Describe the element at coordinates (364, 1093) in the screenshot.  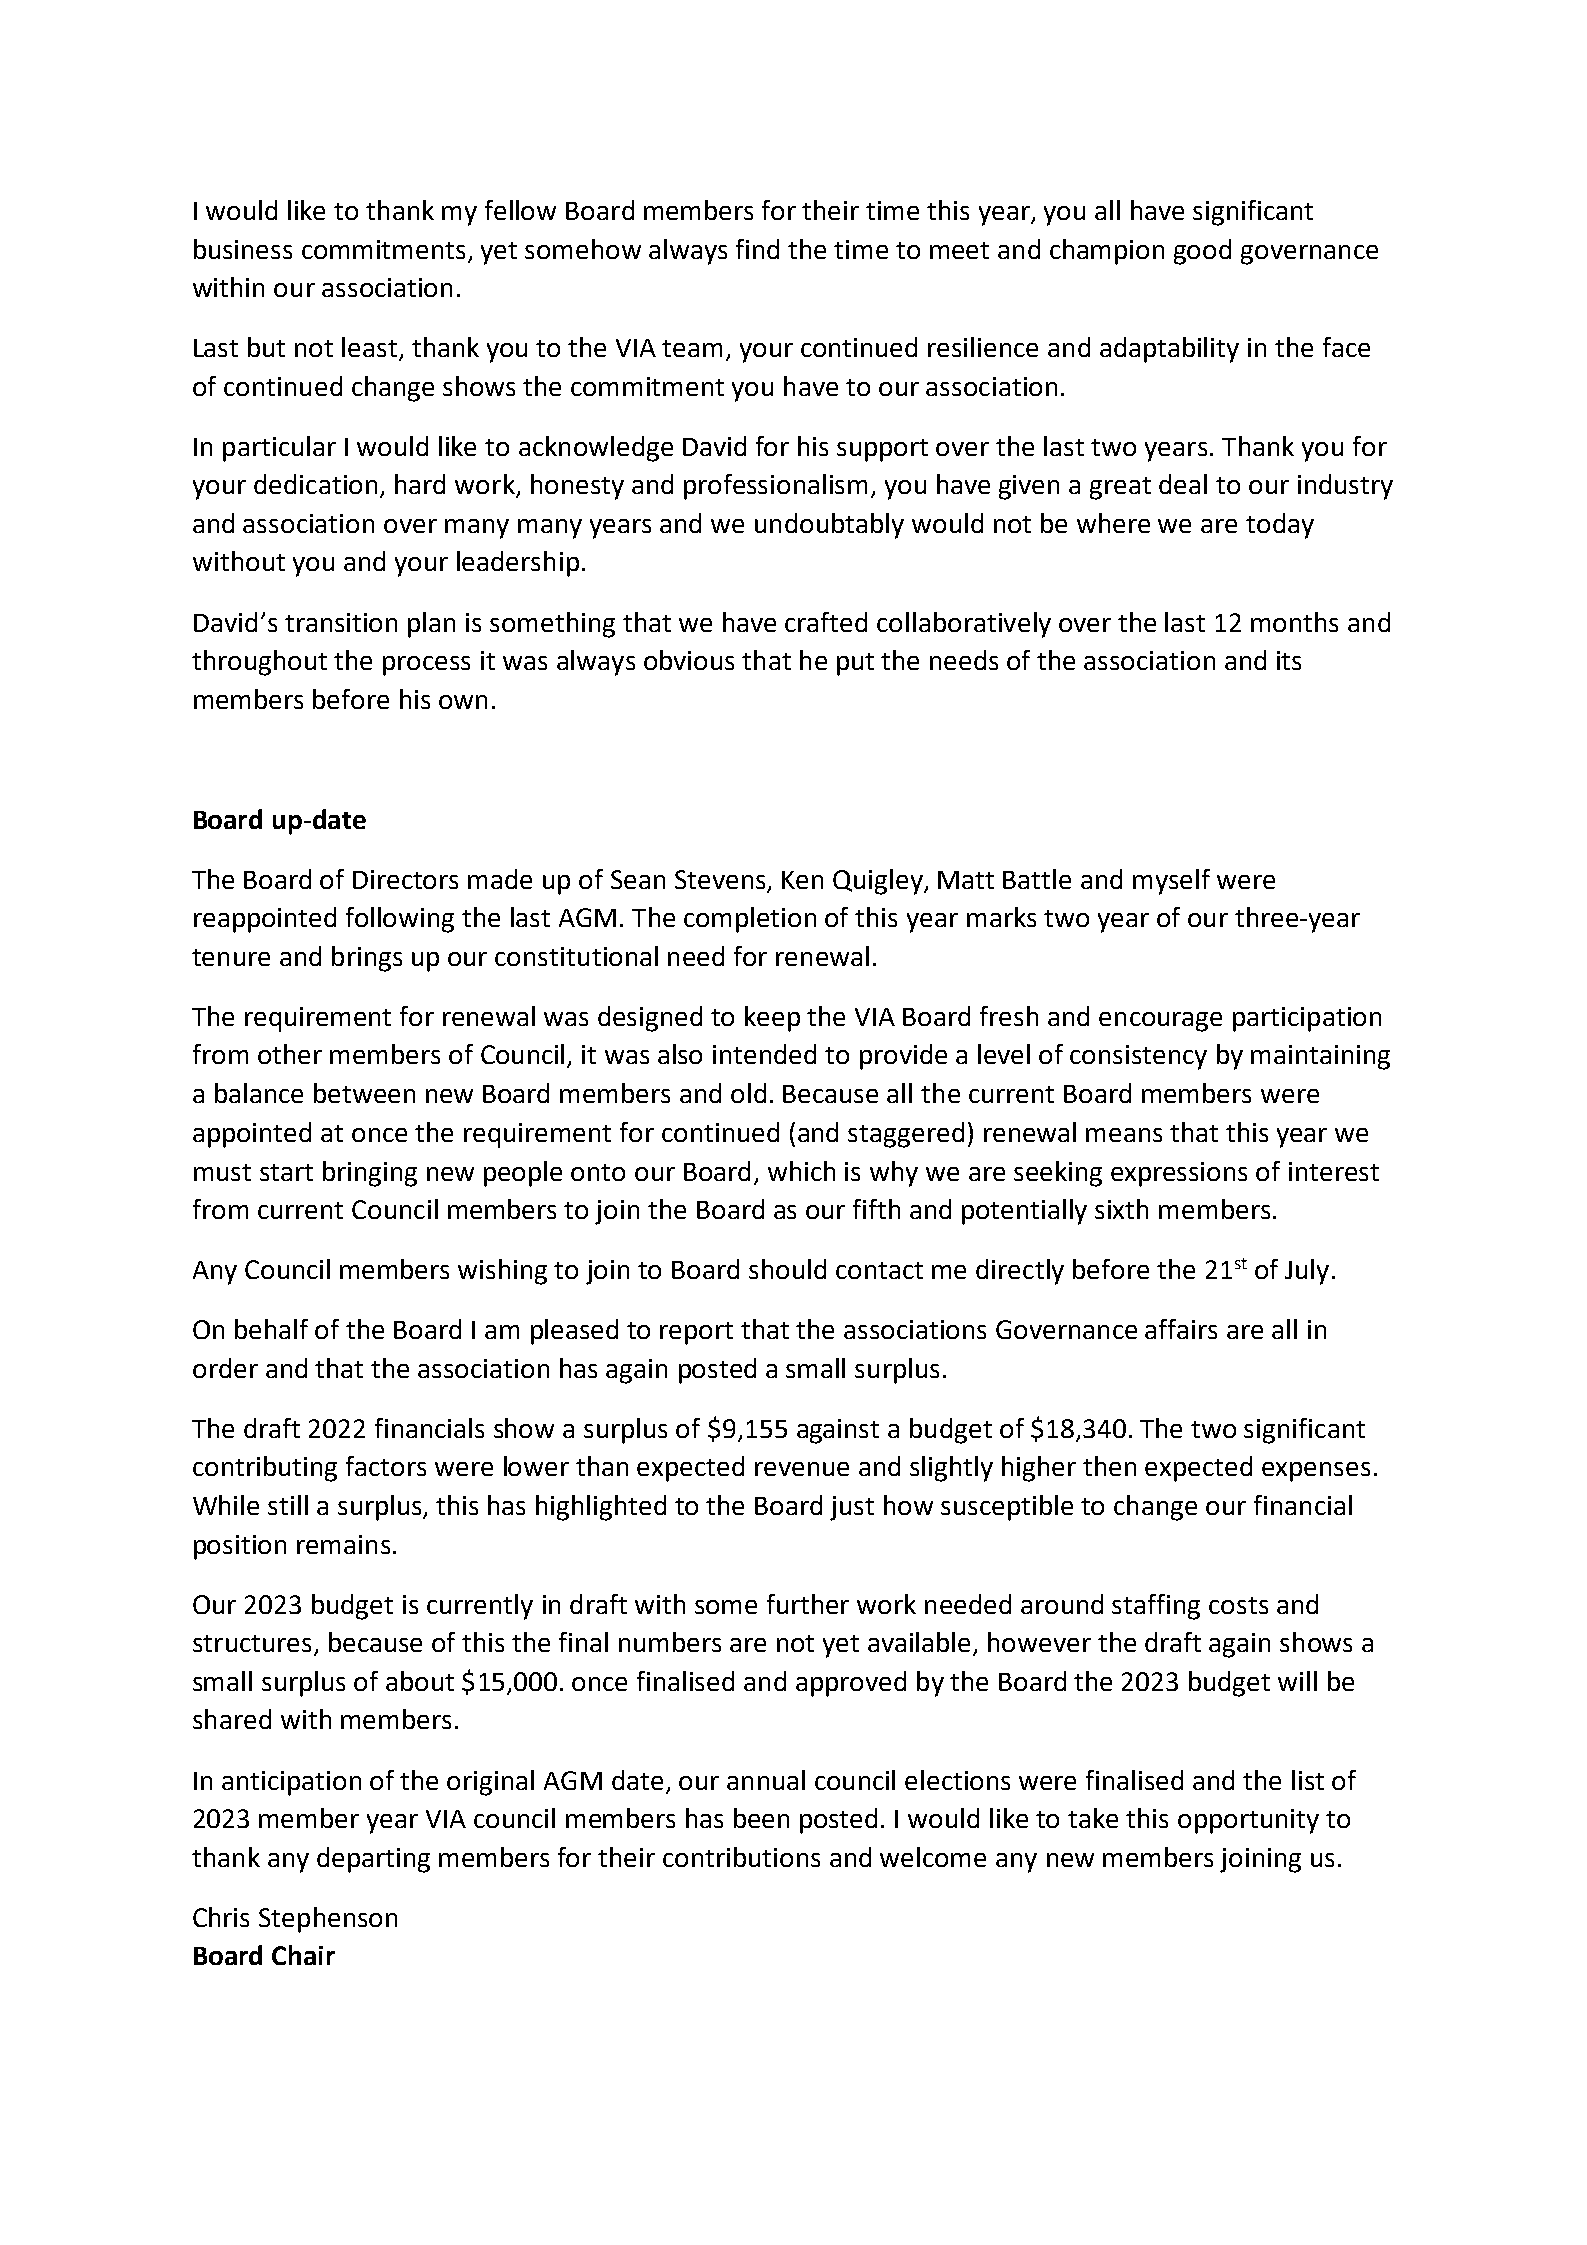
I see `between` at that location.
